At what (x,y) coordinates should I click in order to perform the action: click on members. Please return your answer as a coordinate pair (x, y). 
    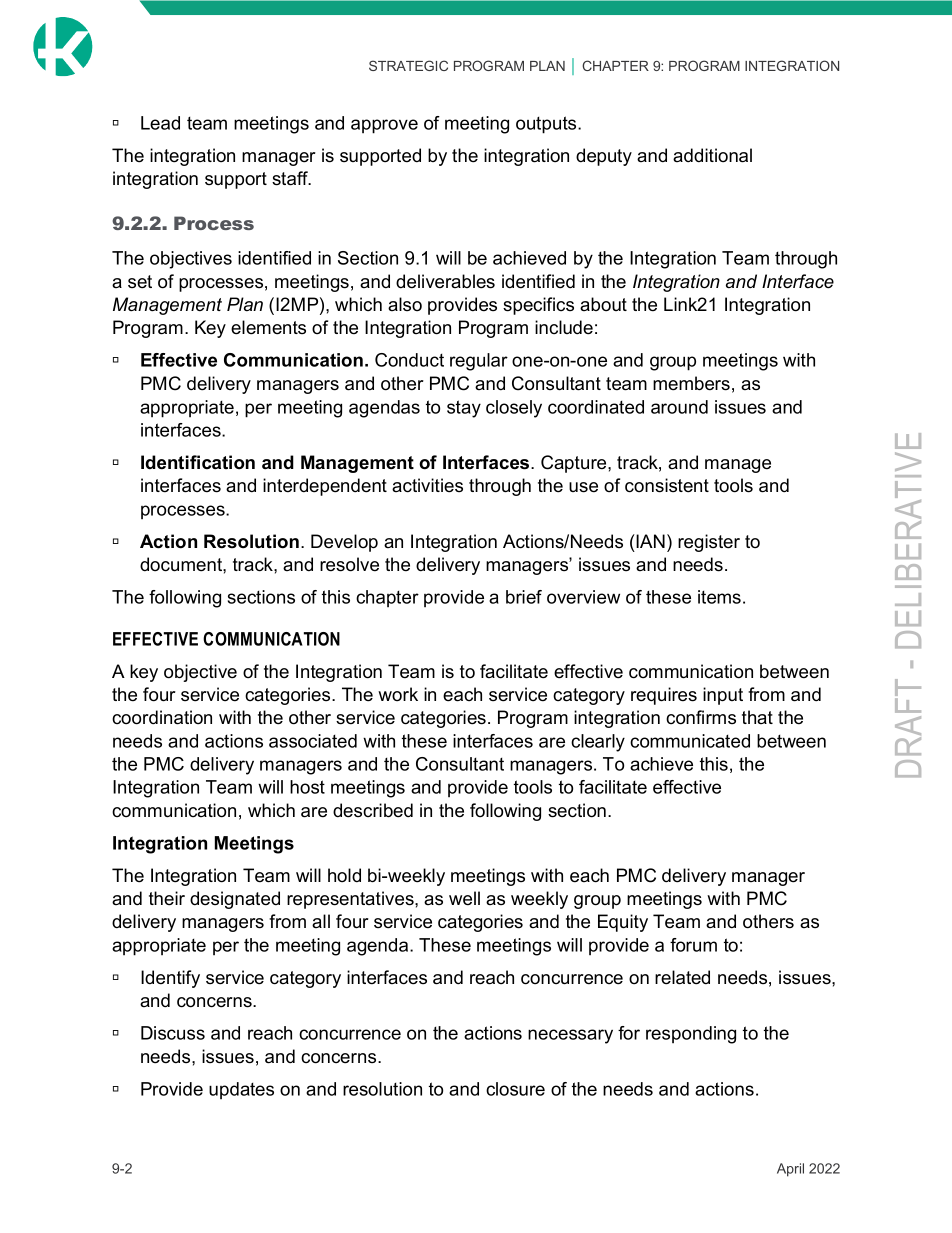
    Looking at the image, I should click on (691, 383).
